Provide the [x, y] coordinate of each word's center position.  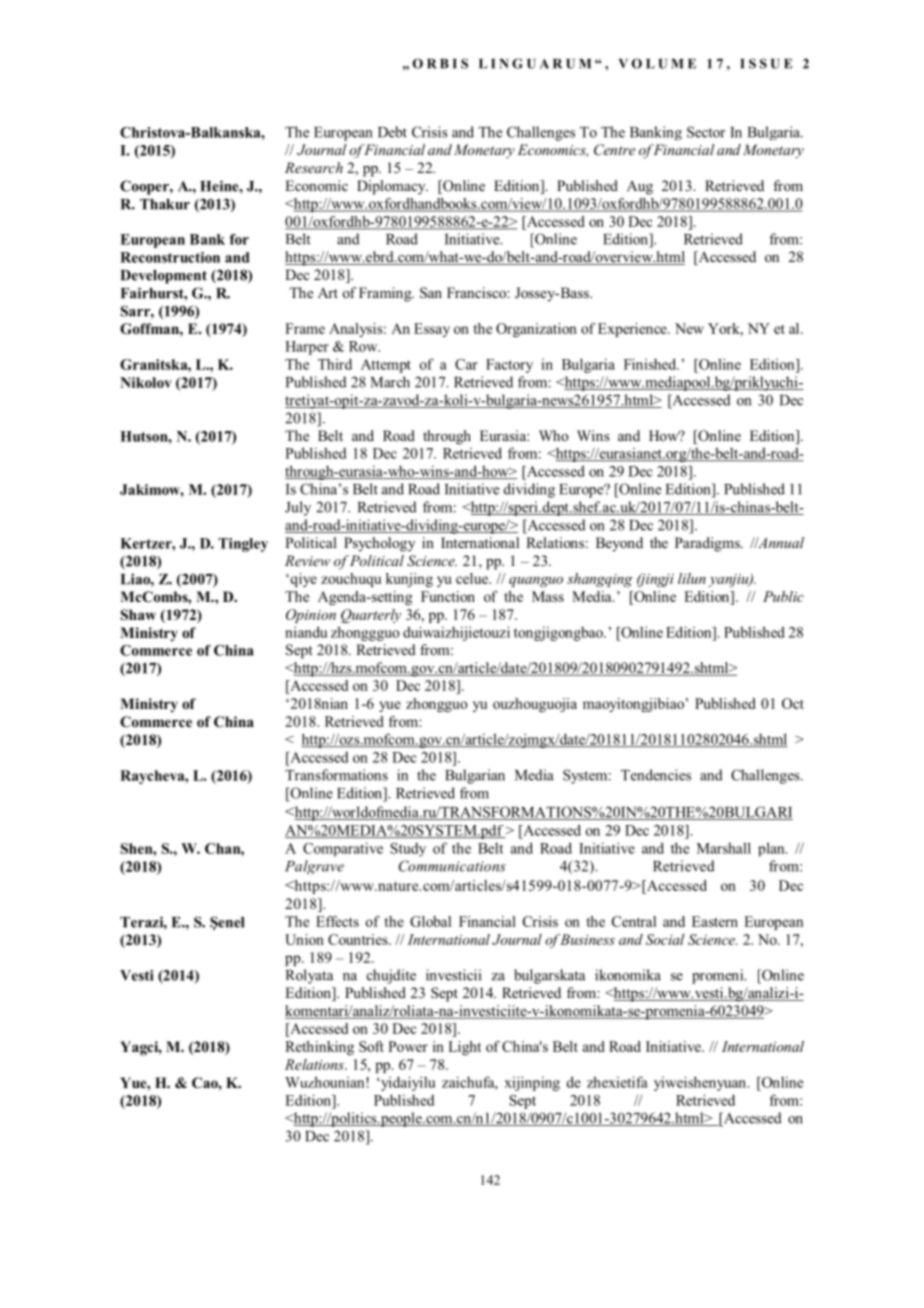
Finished [651, 364]
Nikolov [146, 382]
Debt [392, 132]
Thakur [165, 204]
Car [466, 364]
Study [408, 850]
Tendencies [656, 775]
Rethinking [319, 1048]
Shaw [138, 615]
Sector [706, 132]
